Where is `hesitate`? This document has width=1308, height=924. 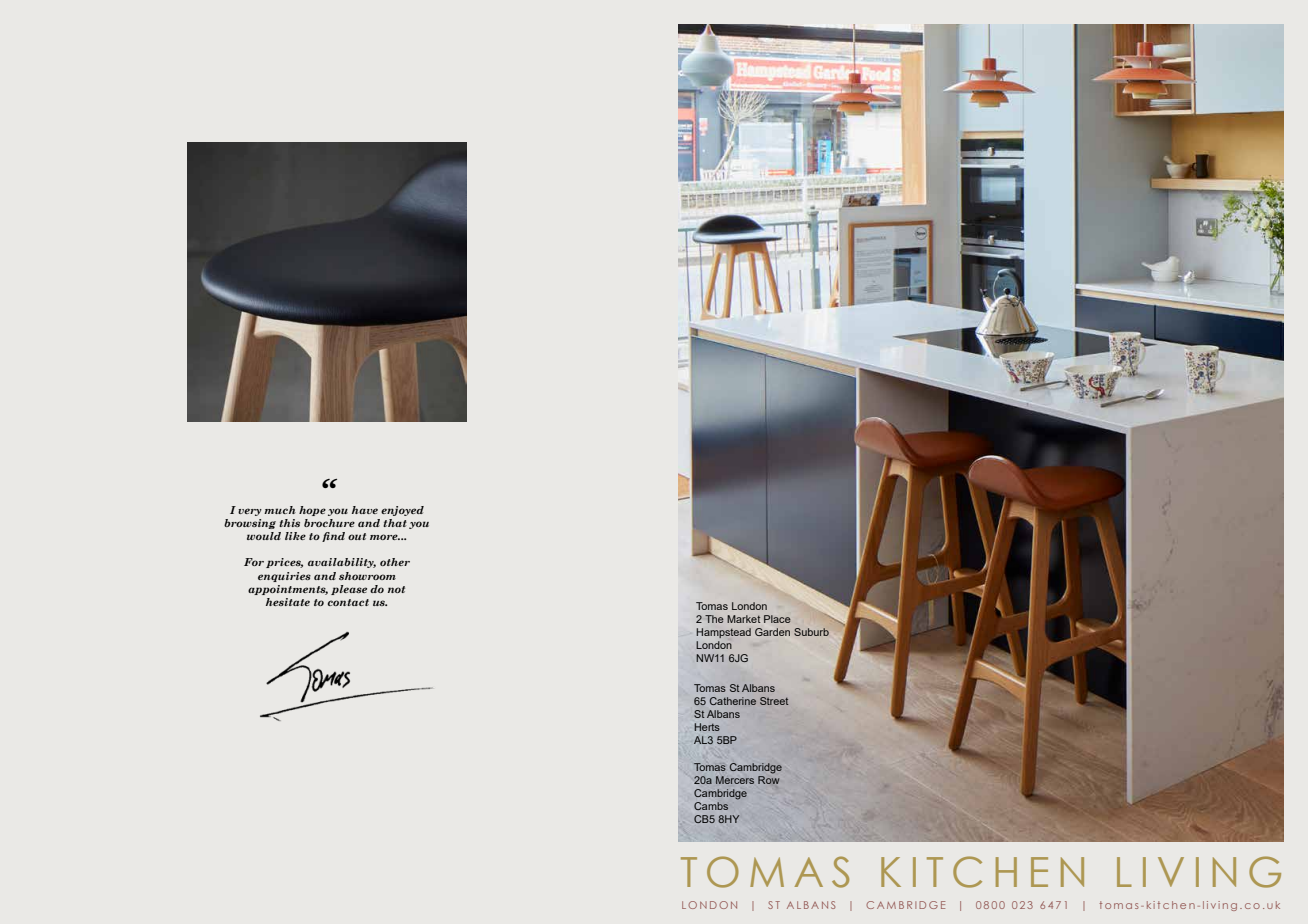 hesitate is located at coordinates (288, 602).
